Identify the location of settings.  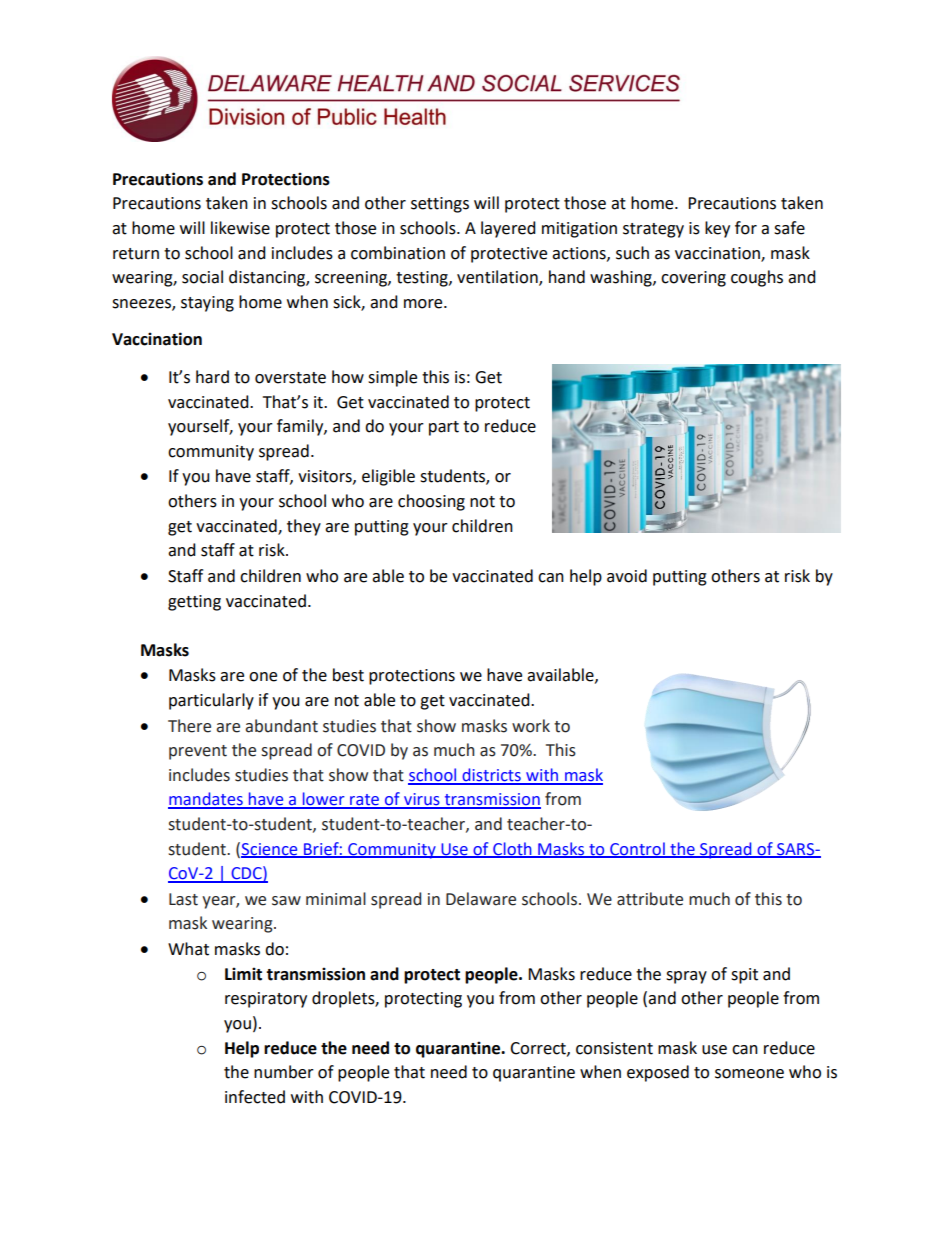
(440, 205).
